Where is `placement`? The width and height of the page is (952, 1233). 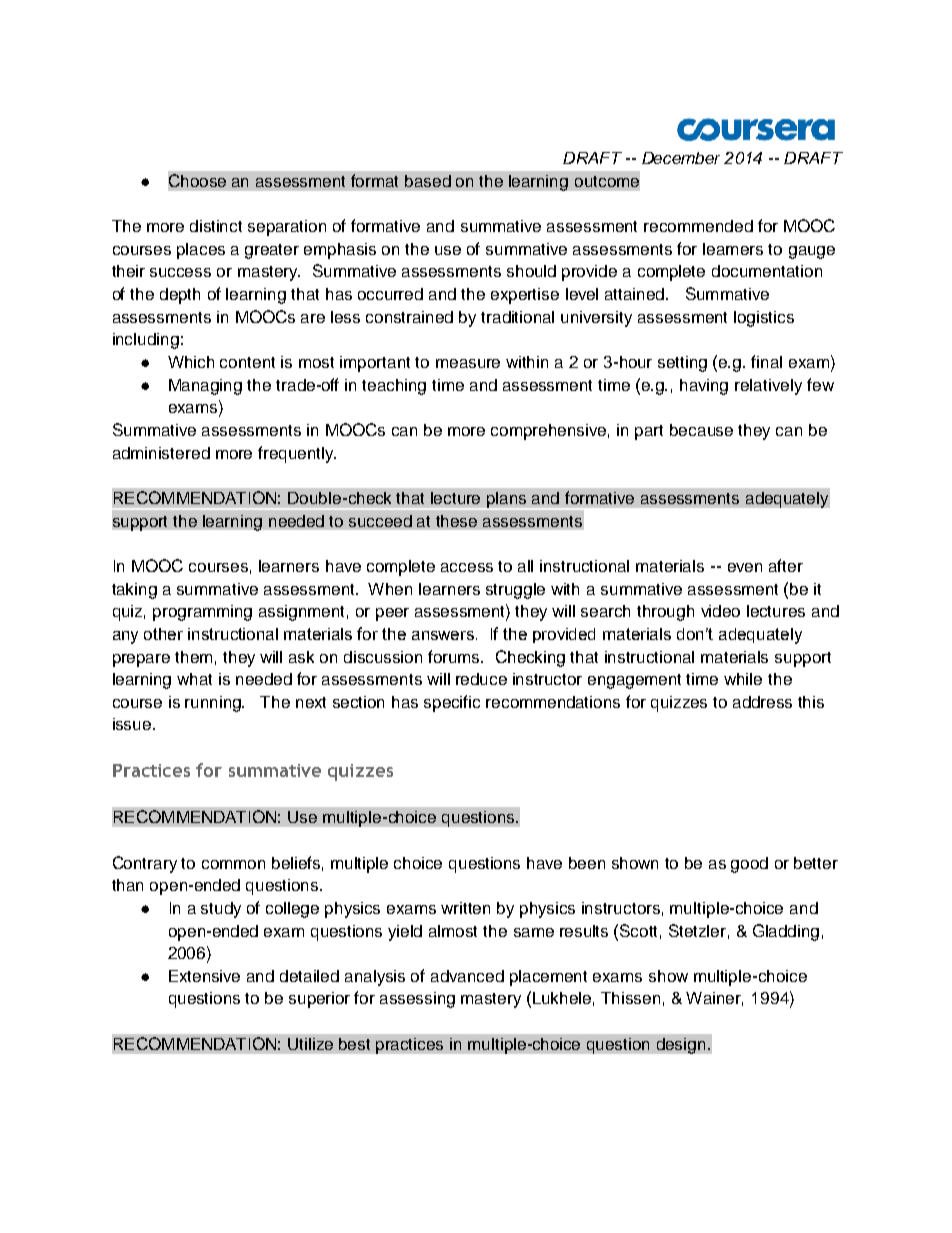
placement is located at coordinates (548, 978).
